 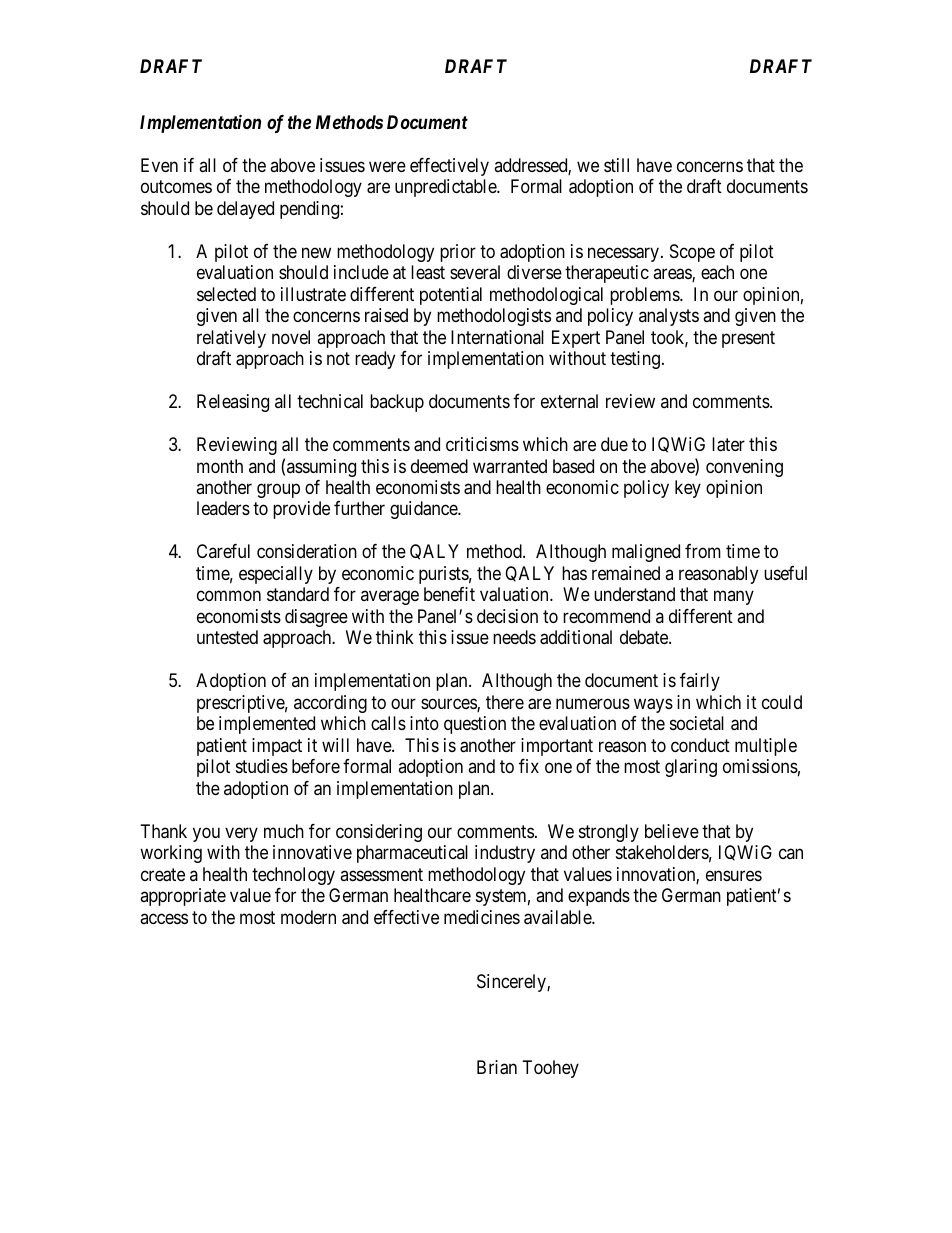 I want to click on access, so click(x=164, y=918).
